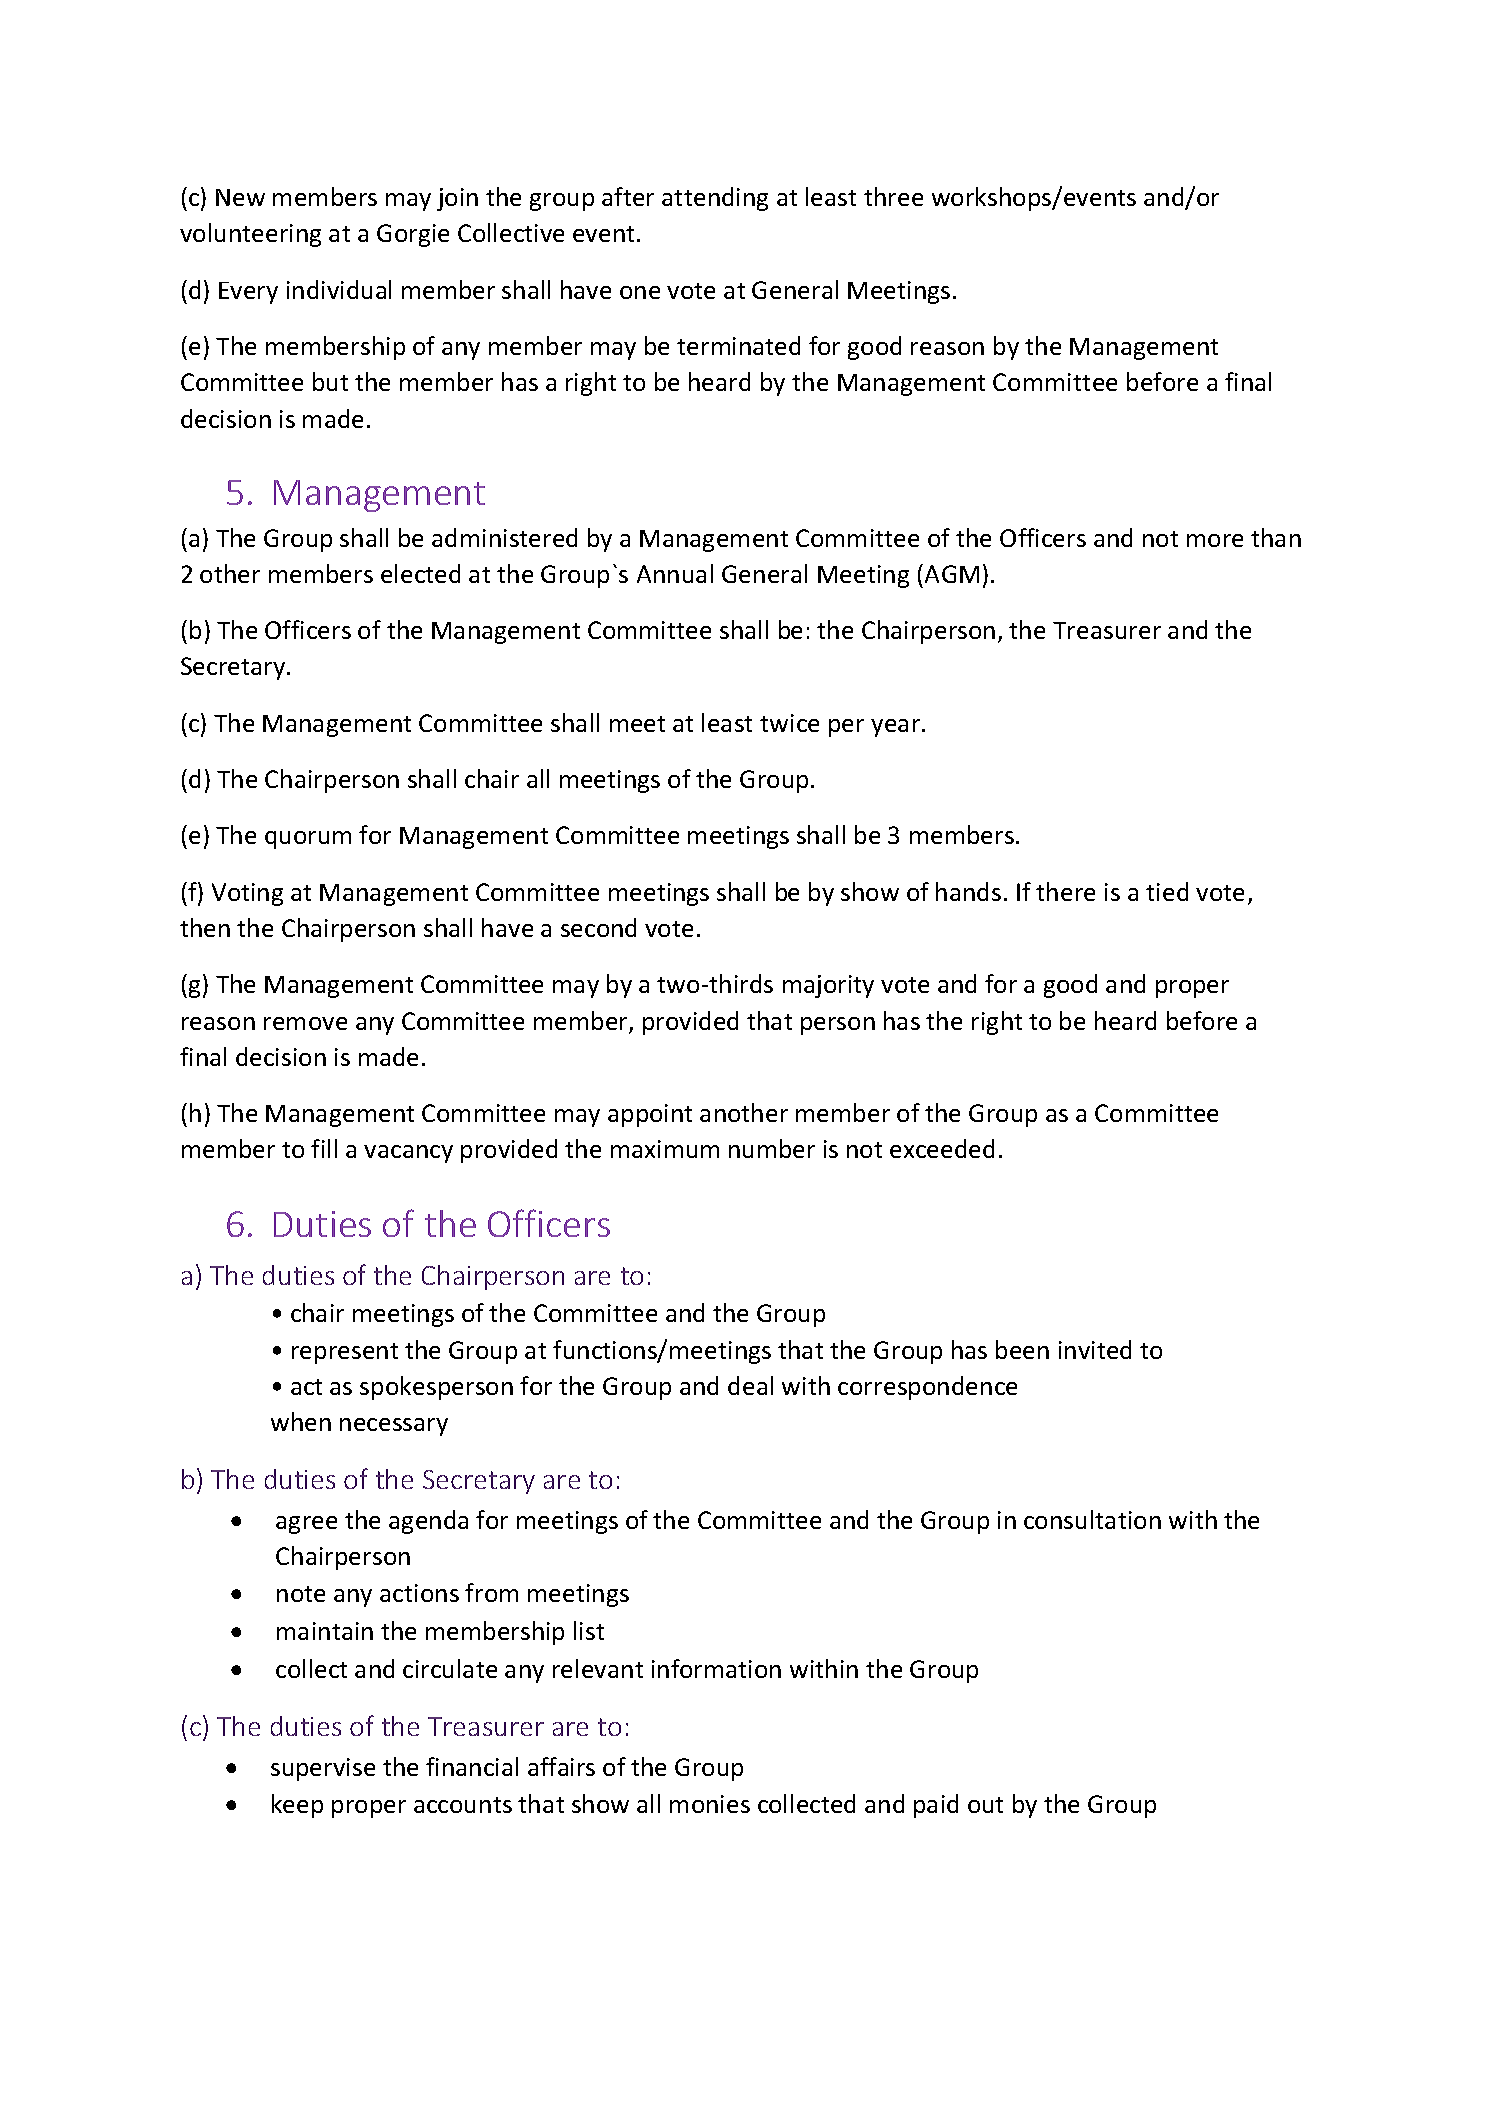 This document has height=2107, width=1489. I want to click on invited, so click(1095, 1349).
